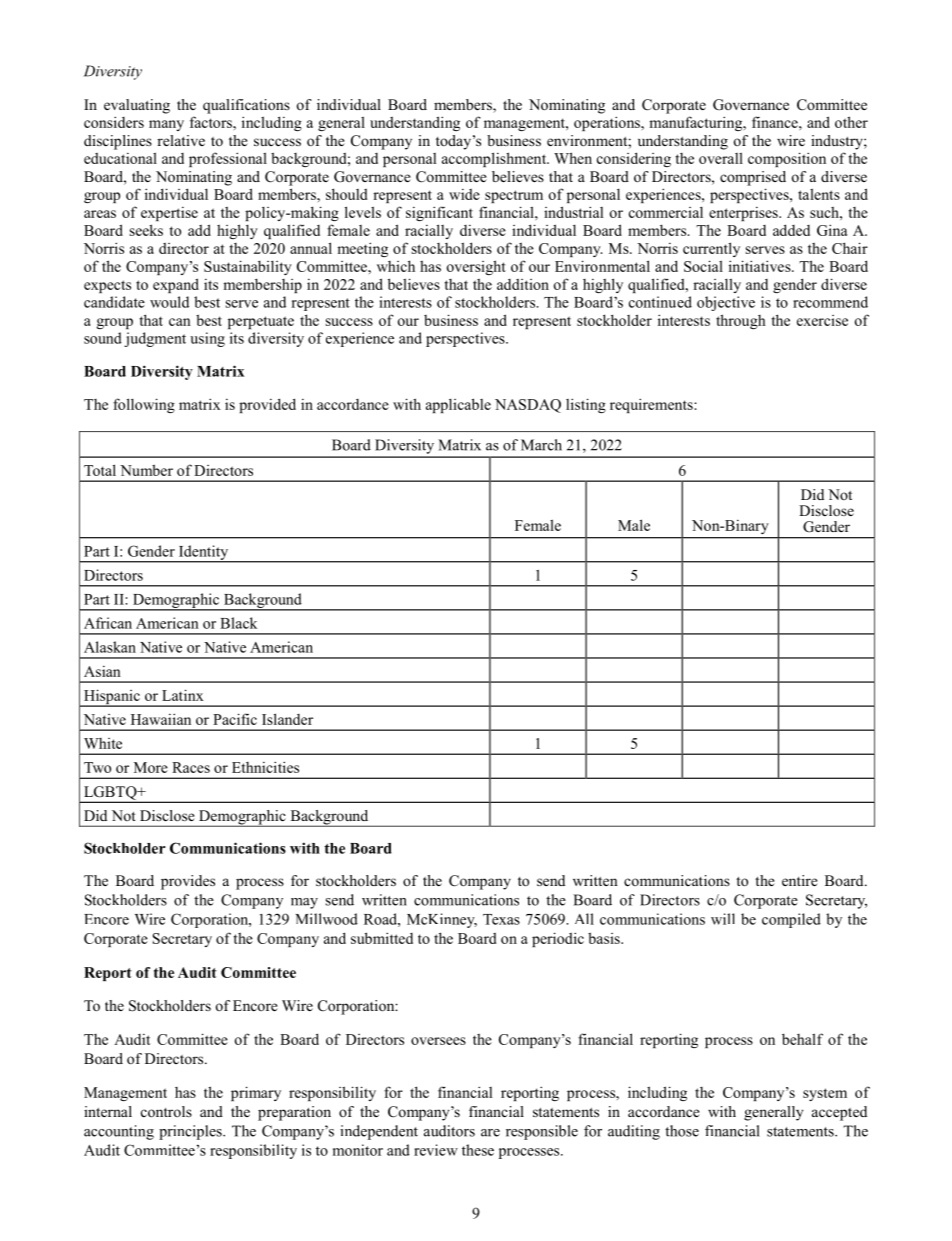 This image has width=952, height=1241. What do you see at coordinates (652, 405) in the image?
I see `requirements` at bounding box center [652, 405].
